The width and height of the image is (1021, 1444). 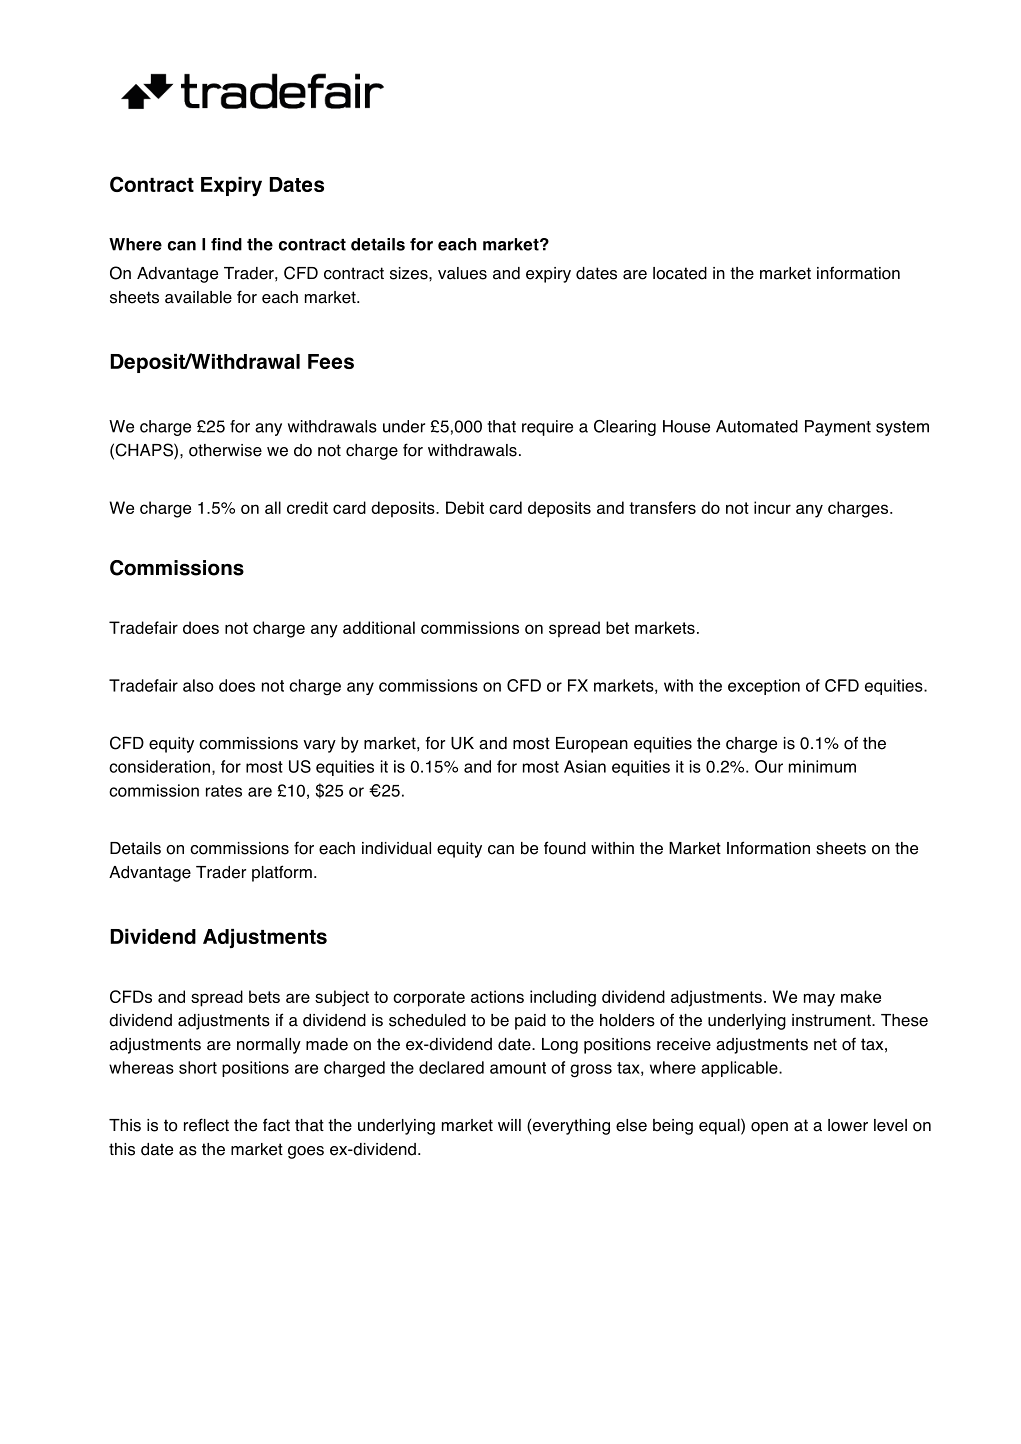 I want to click on Debit, so click(x=465, y=507).
